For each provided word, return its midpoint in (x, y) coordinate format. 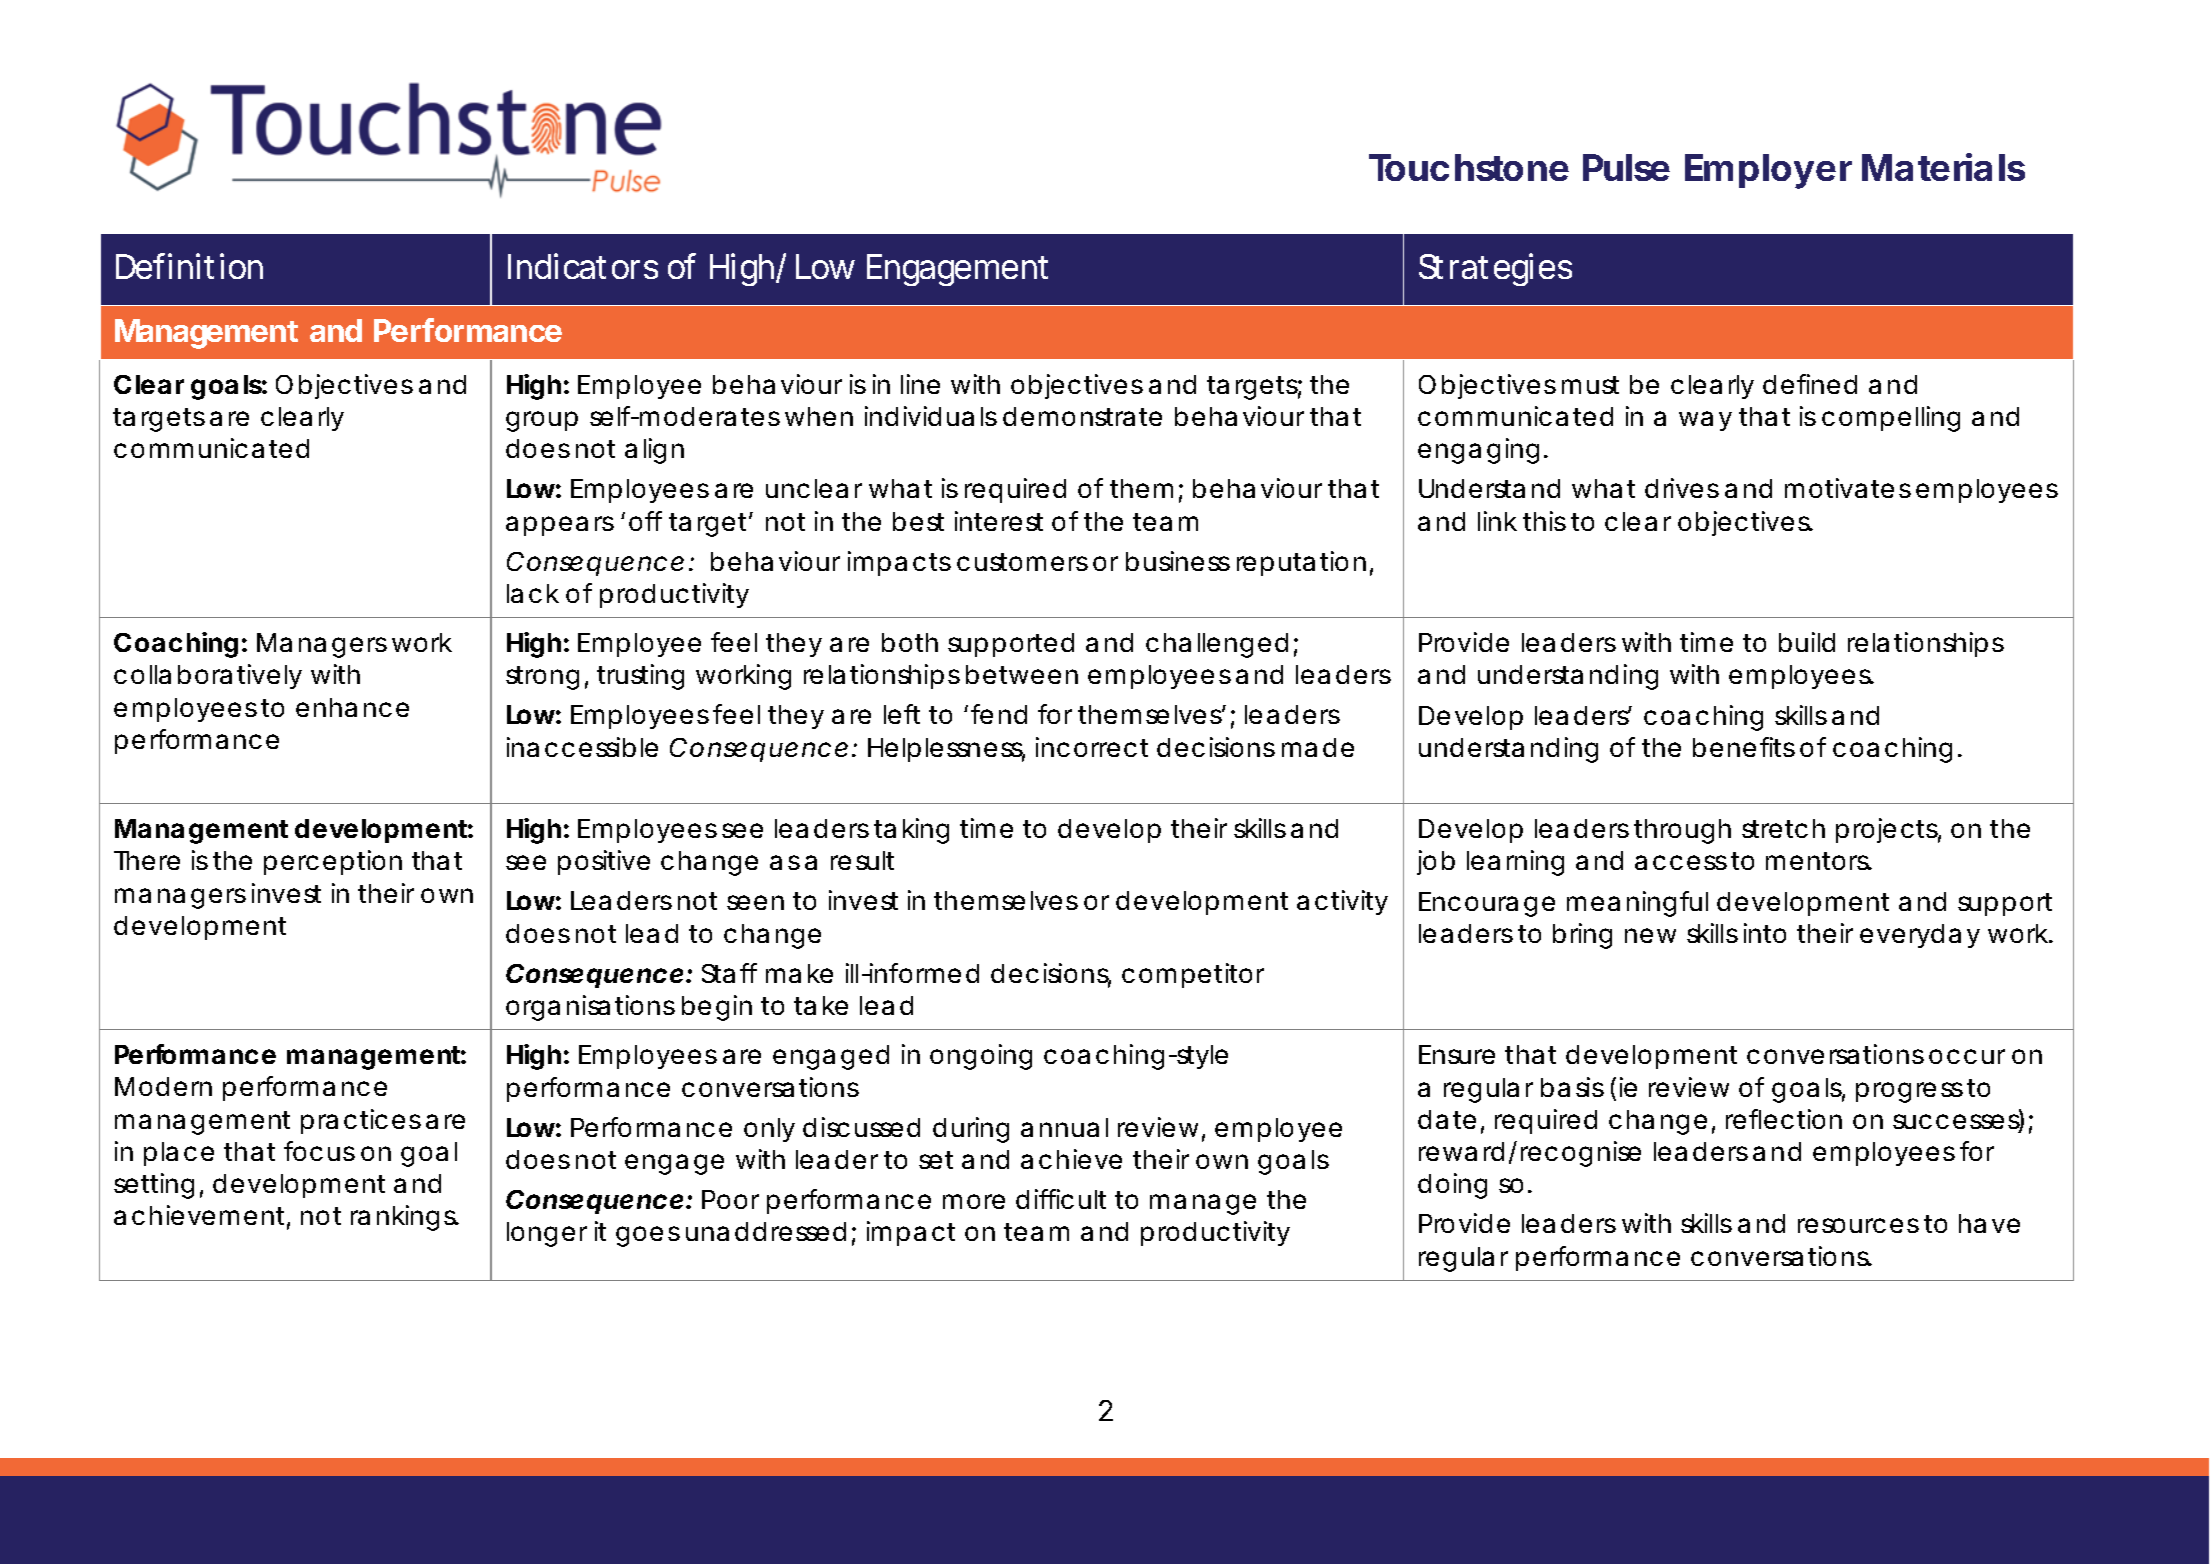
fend (999, 714)
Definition (189, 266)
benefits (1744, 747)
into (1765, 933)
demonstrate (1082, 416)
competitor (1193, 975)
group (542, 421)
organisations (590, 1008)
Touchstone (1469, 167)
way (1705, 421)
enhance (352, 707)
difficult (1061, 1199)
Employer (1768, 171)
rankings (405, 1218)
